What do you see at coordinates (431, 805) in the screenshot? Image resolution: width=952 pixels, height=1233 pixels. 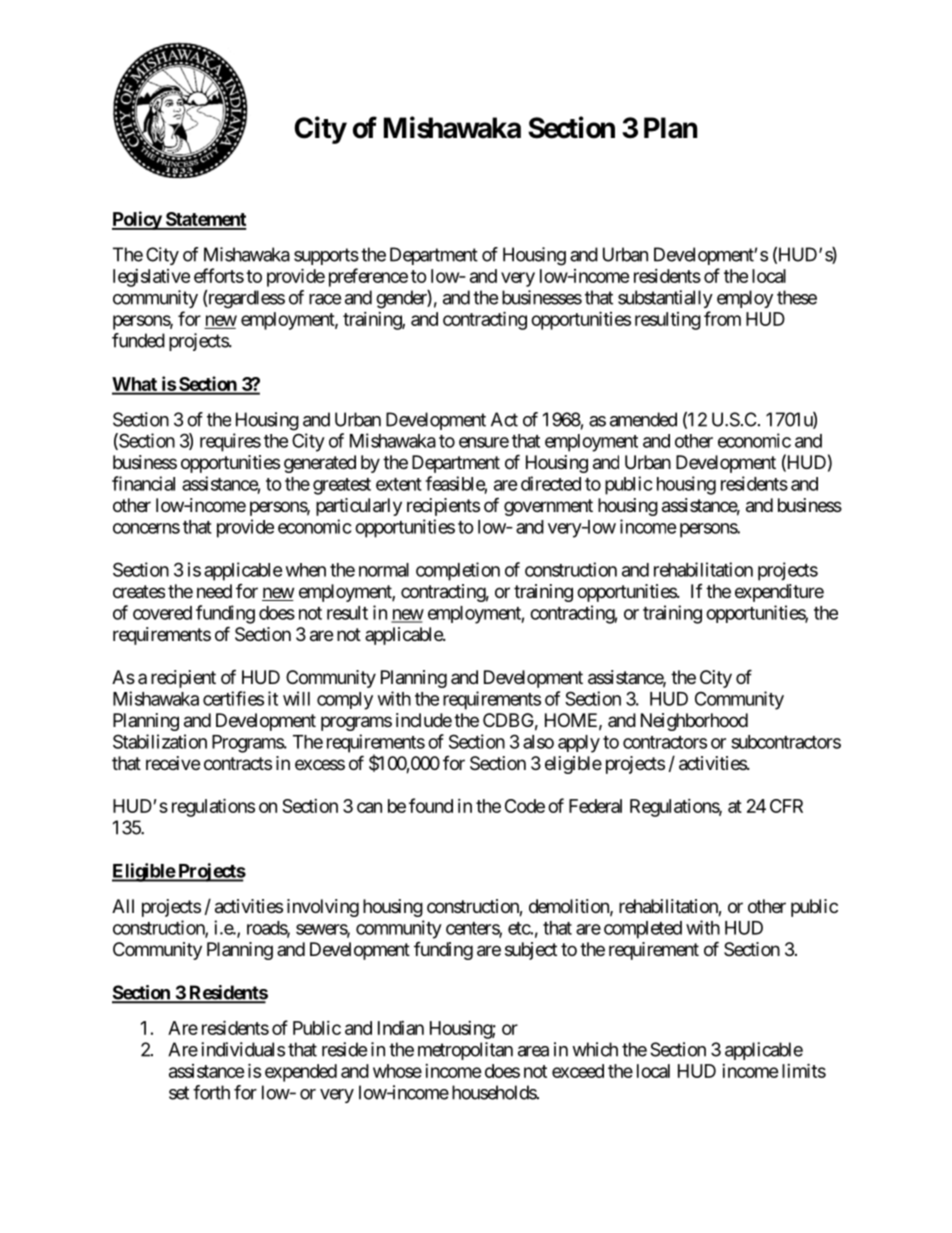 I see `found` at bounding box center [431, 805].
